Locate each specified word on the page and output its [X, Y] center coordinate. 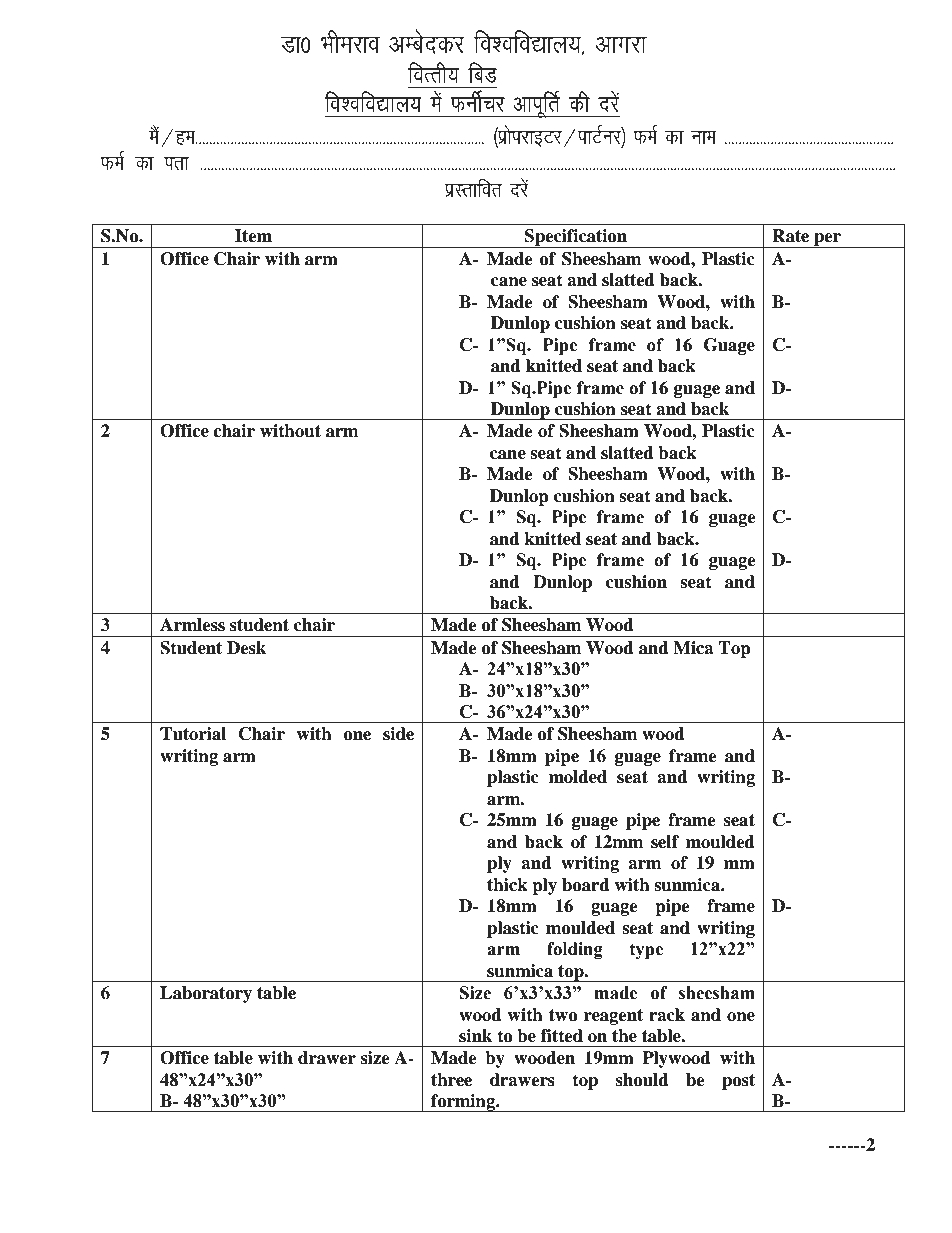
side [398, 734]
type [647, 951]
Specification [576, 238]
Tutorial [193, 734]
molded [578, 777]
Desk [246, 648]
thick [507, 885]
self [665, 842]
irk [176, 163]
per [827, 240]
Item [253, 236]
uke [704, 137]
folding [575, 950]
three [451, 1080]
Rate [790, 236]
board [586, 885]
